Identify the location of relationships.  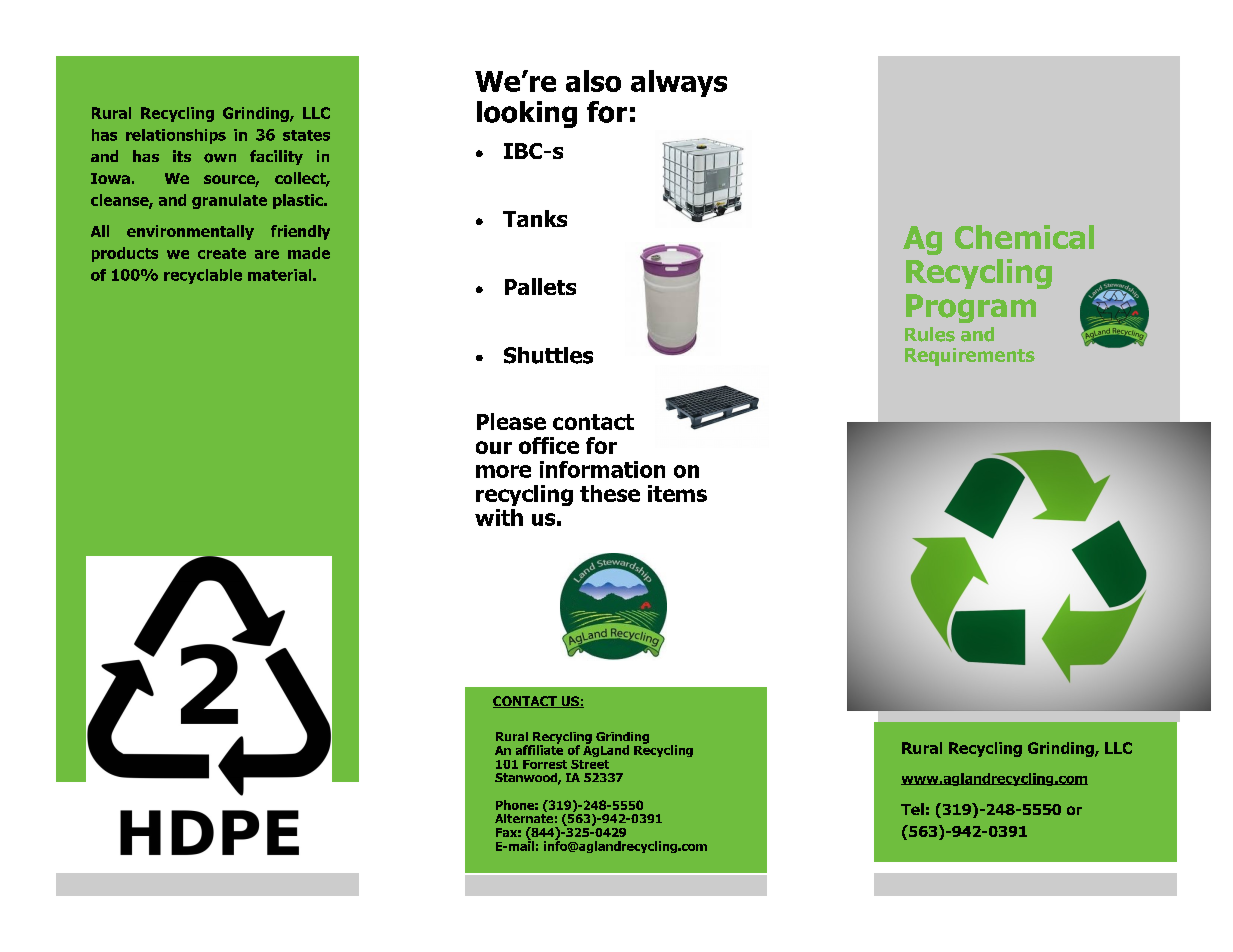
(176, 136).
